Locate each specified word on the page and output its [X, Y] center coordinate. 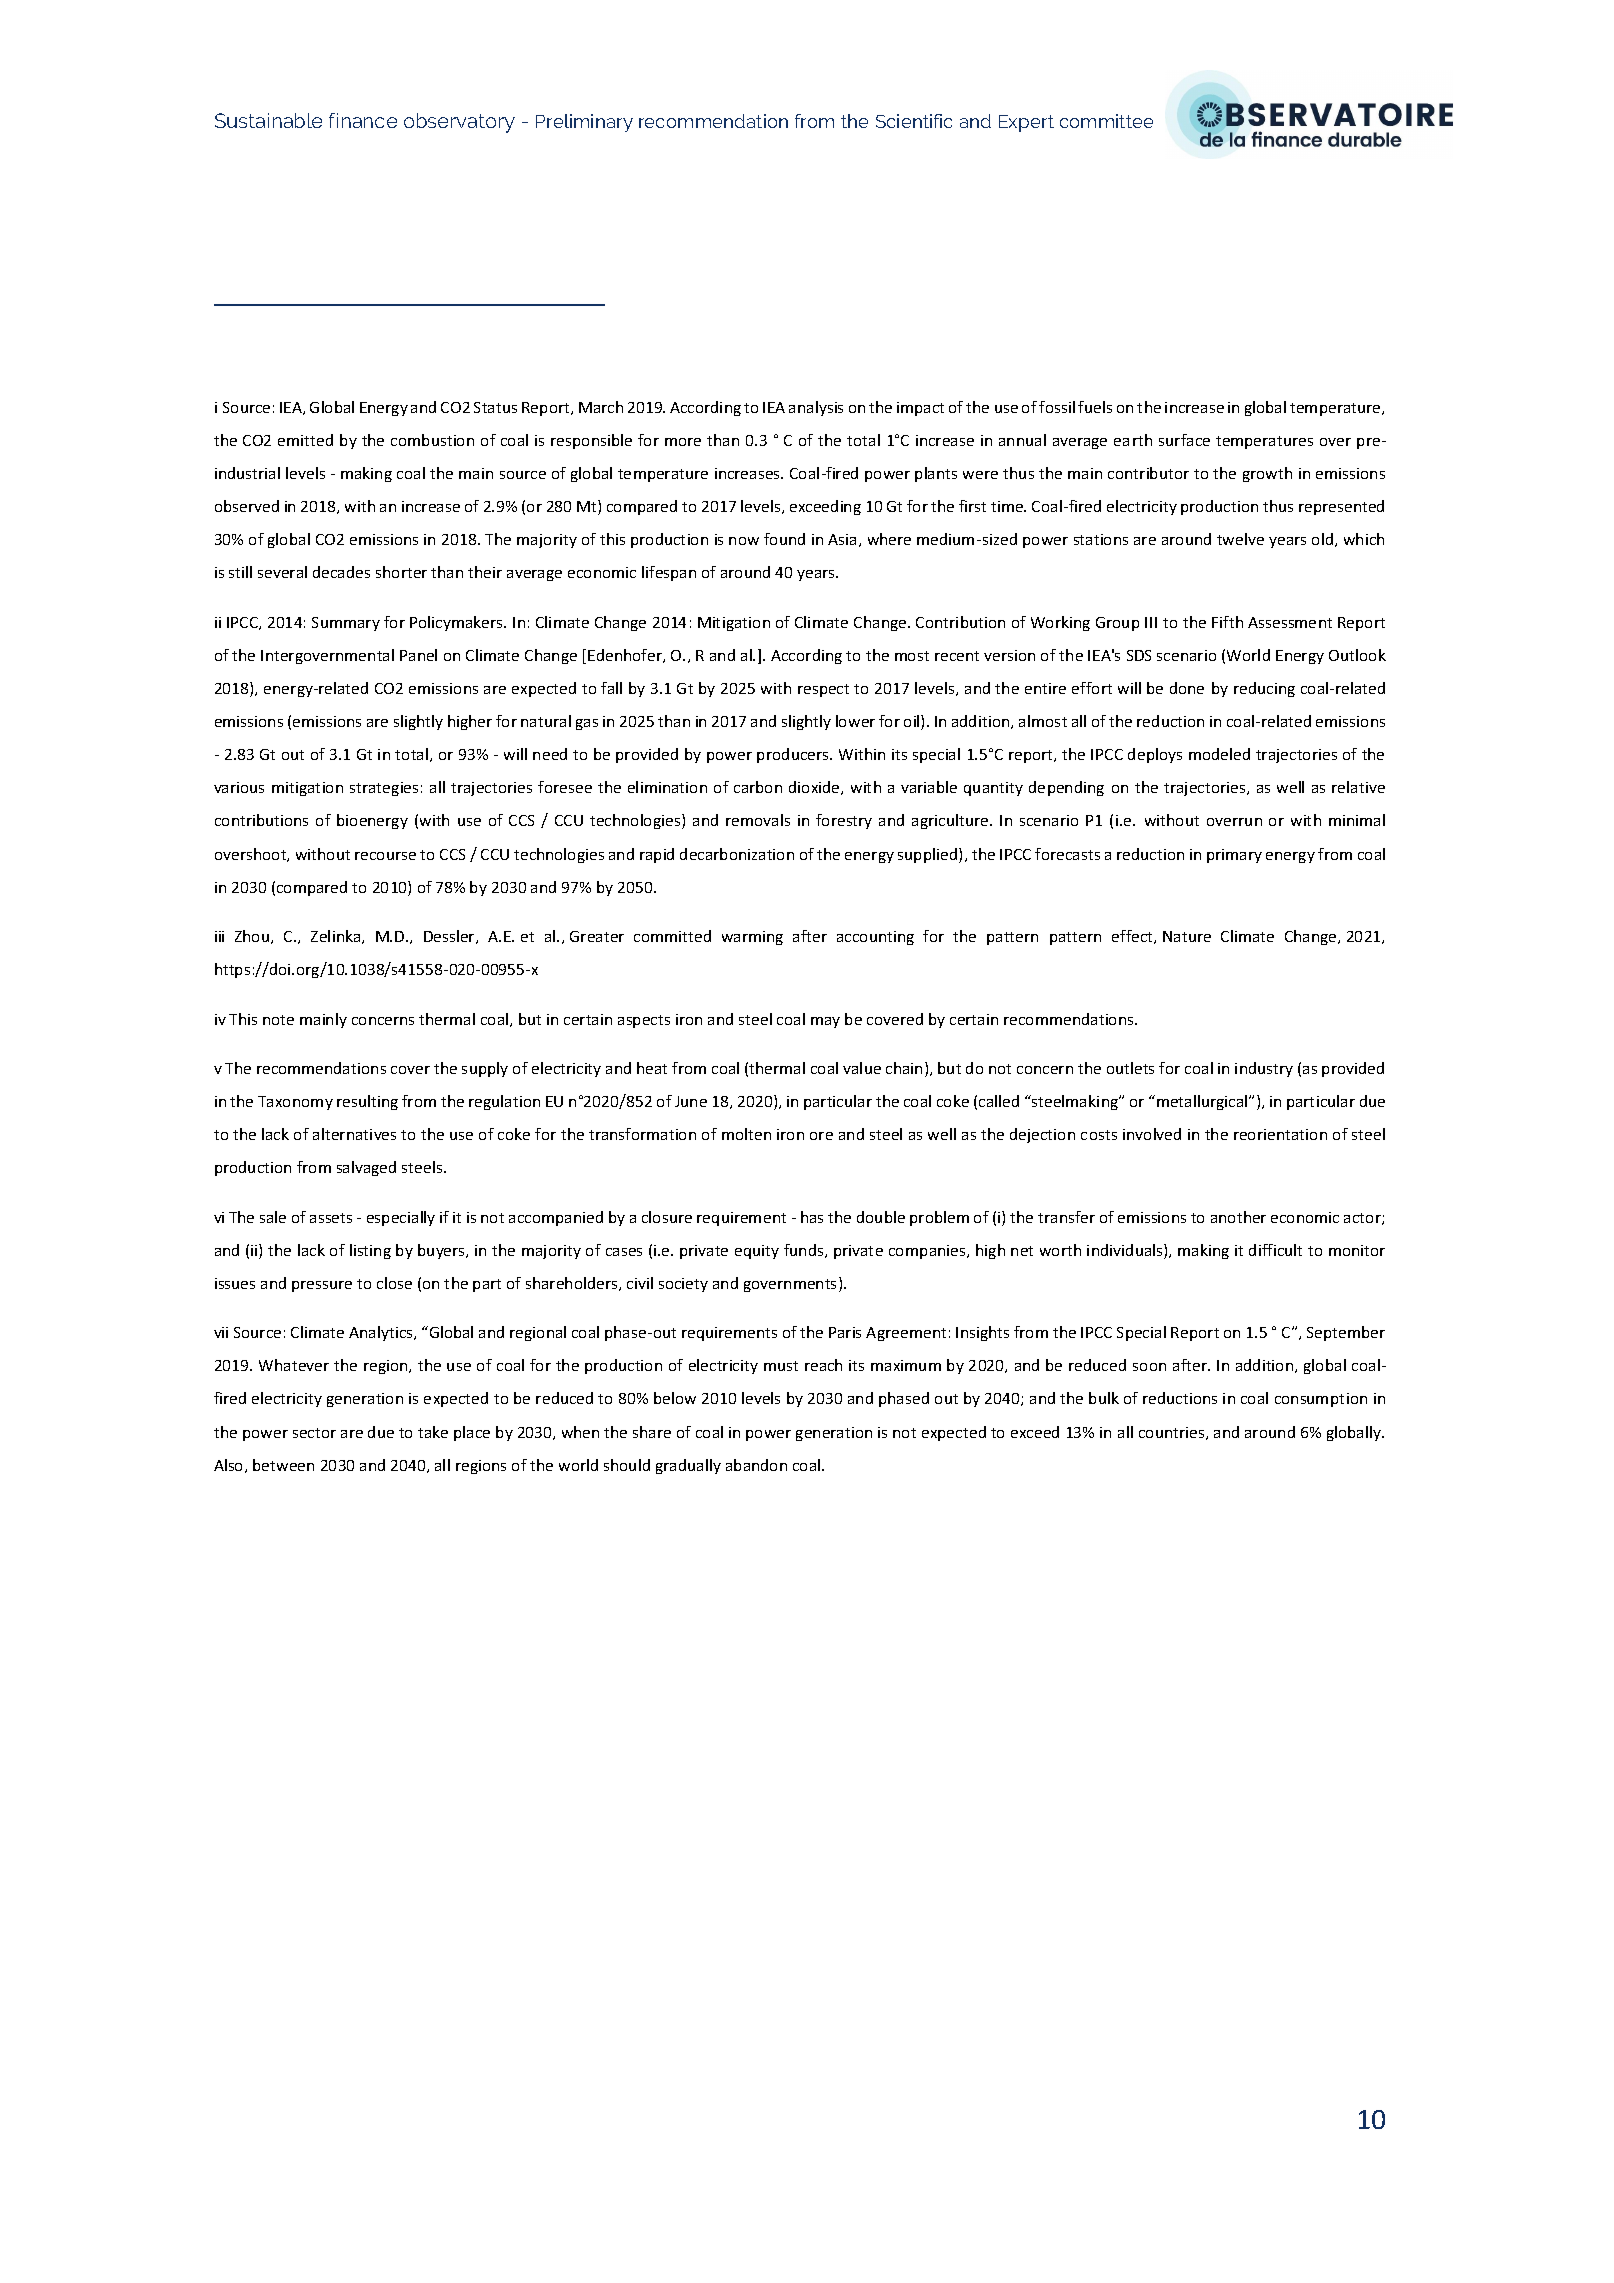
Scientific [914, 121]
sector [314, 1433]
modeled [1219, 754]
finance [363, 120]
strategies [384, 789]
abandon [756, 1465]
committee [1106, 121]
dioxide [815, 788]
